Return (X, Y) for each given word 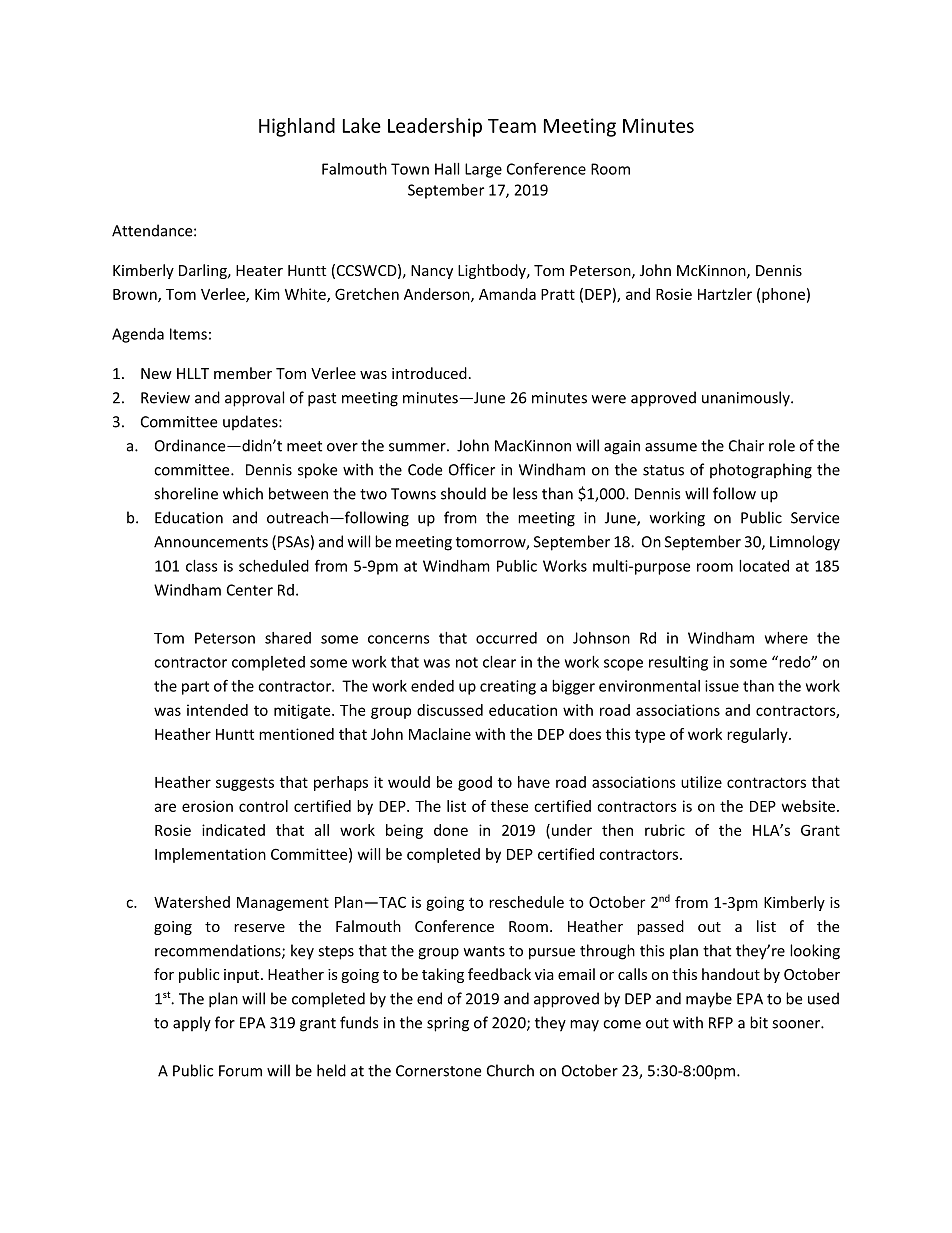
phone (783, 295)
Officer (472, 469)
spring (448, 1024)
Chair (746, 445)
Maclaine (440, 734)
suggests (245, 784)
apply (192, 1024)
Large (483, 170)
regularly (758, 735)
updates (251, 423)
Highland (297, 127)
